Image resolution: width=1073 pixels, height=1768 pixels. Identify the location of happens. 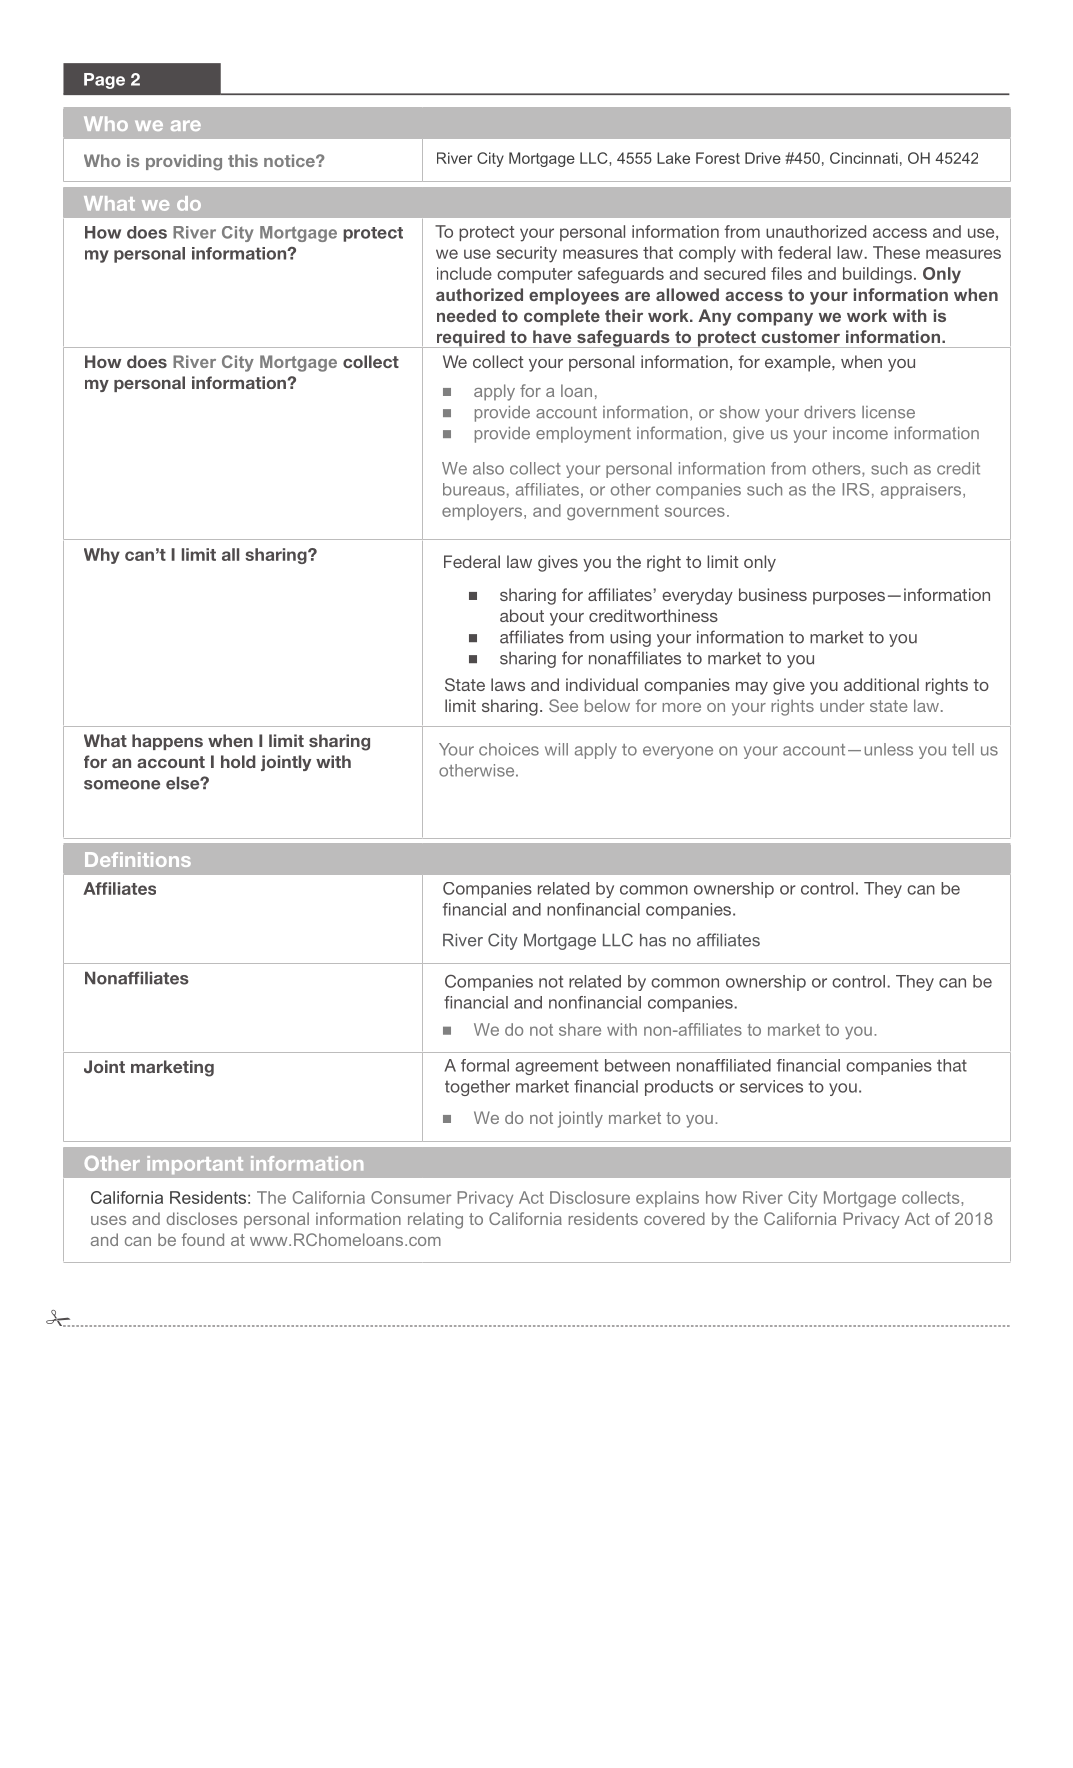
(167, 742).
